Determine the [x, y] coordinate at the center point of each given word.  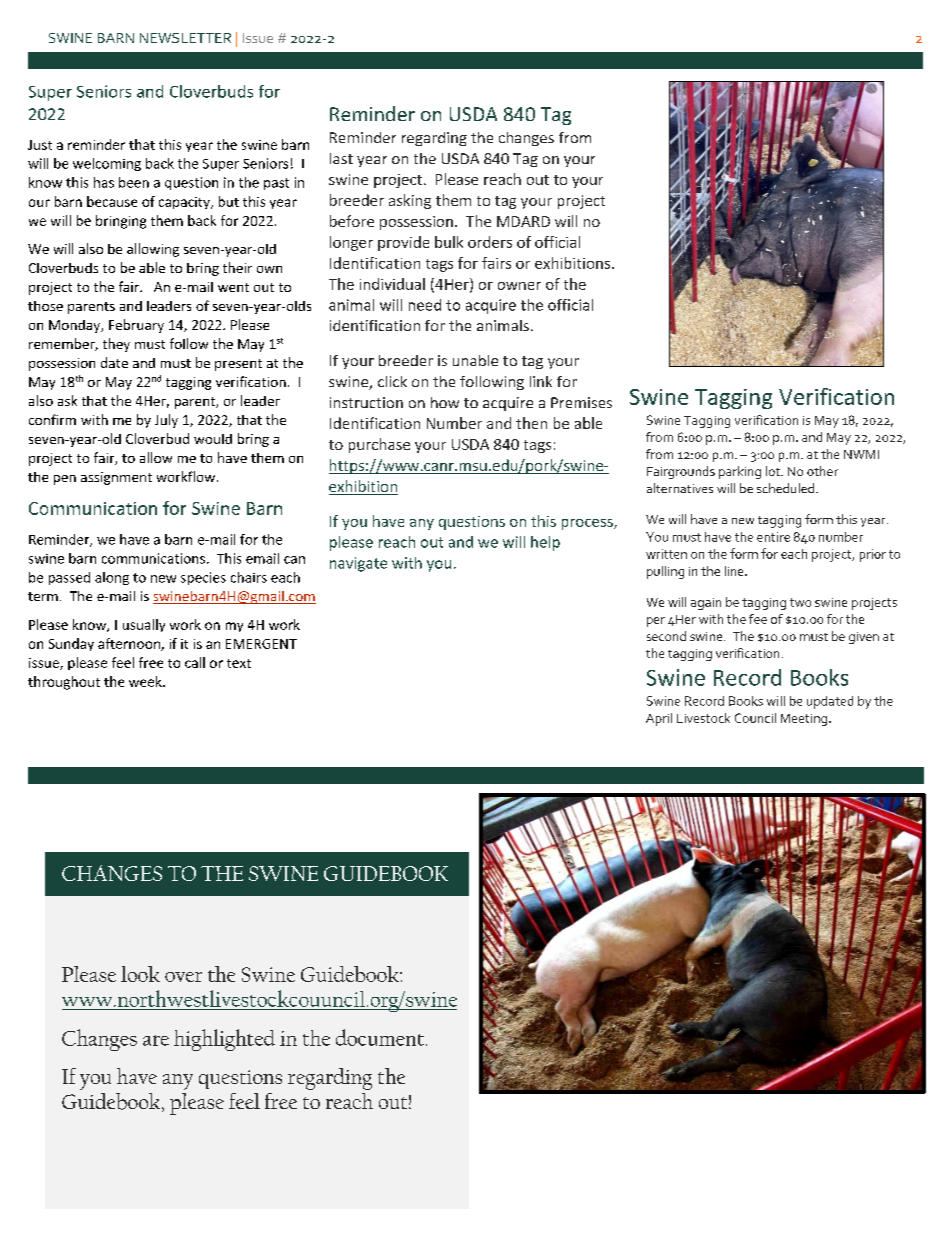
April [659, 719]
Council [755, 718]
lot [774, 471]
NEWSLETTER [185, 38]
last [341, 158]
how [445, 402]
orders [490, 242]
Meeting [804, 720]
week [146, 681]
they [116, 345]
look [140, 974]
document [380, 1037]
